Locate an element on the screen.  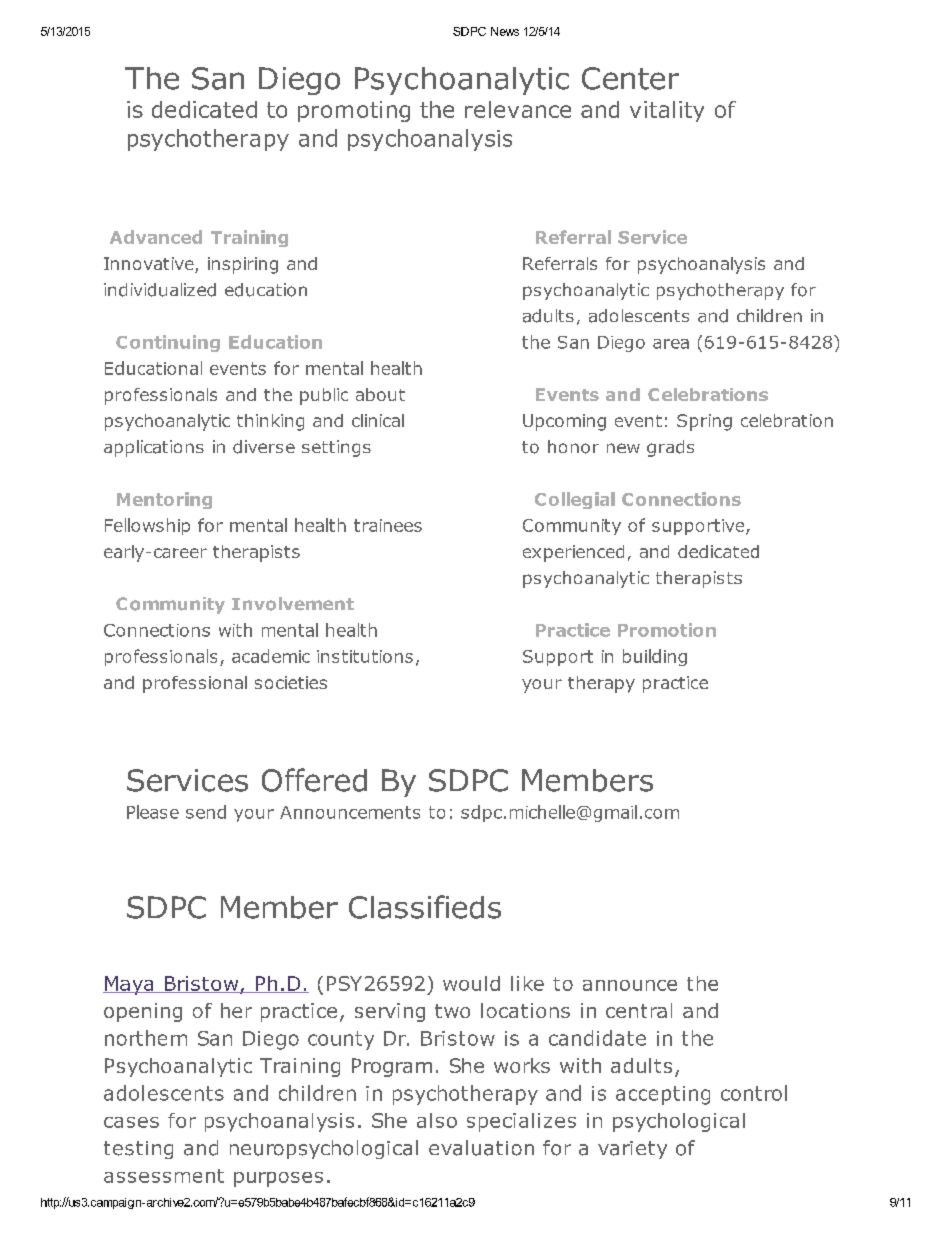
Offered is located at coordinates (314, 780).
